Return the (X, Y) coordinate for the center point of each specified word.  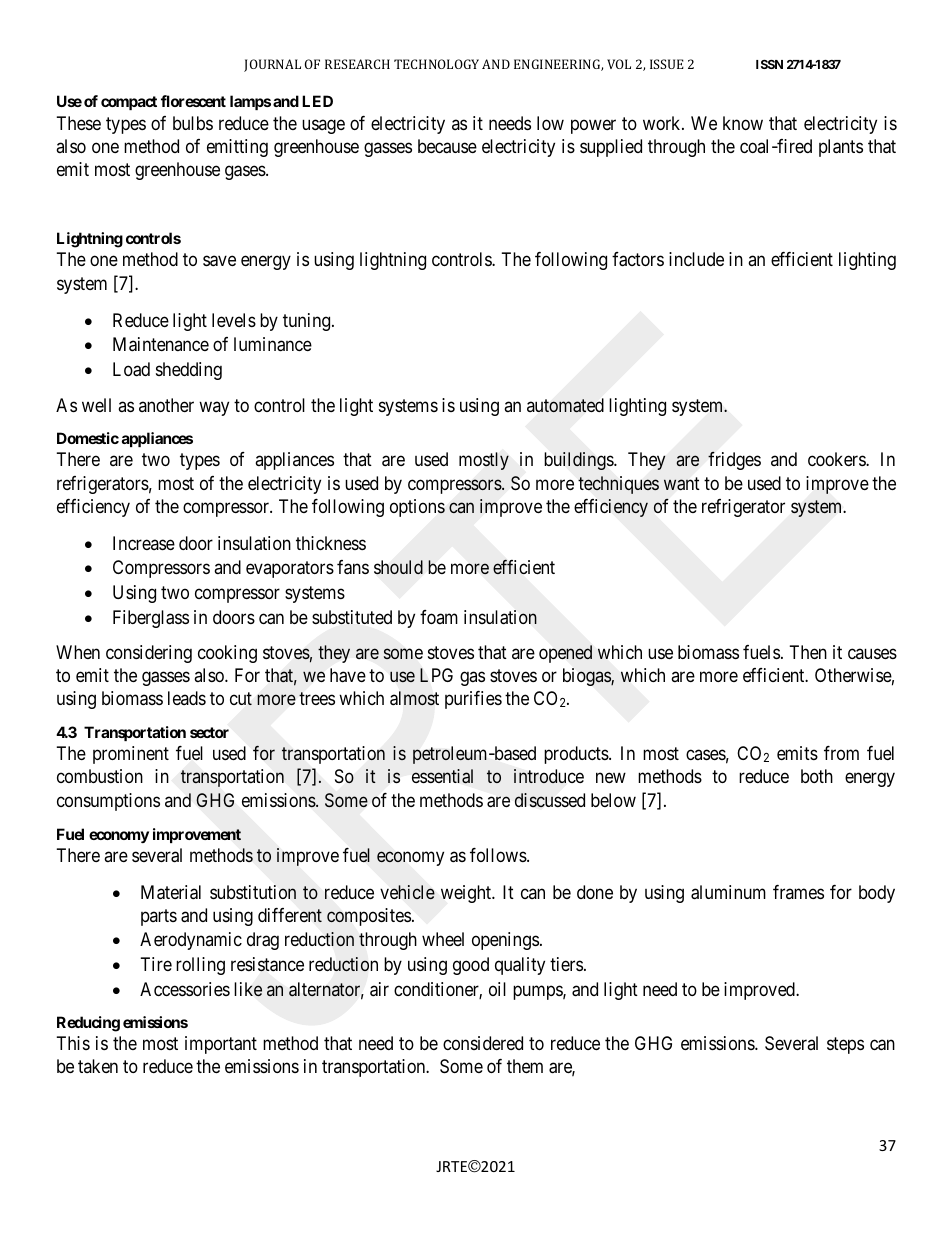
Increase (144, 543)
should (398, 567)
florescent (193, 101)
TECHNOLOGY (436, 64)
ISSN (769, 64)
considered (483, 1043)
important (221, 1045)
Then (808, 652)
